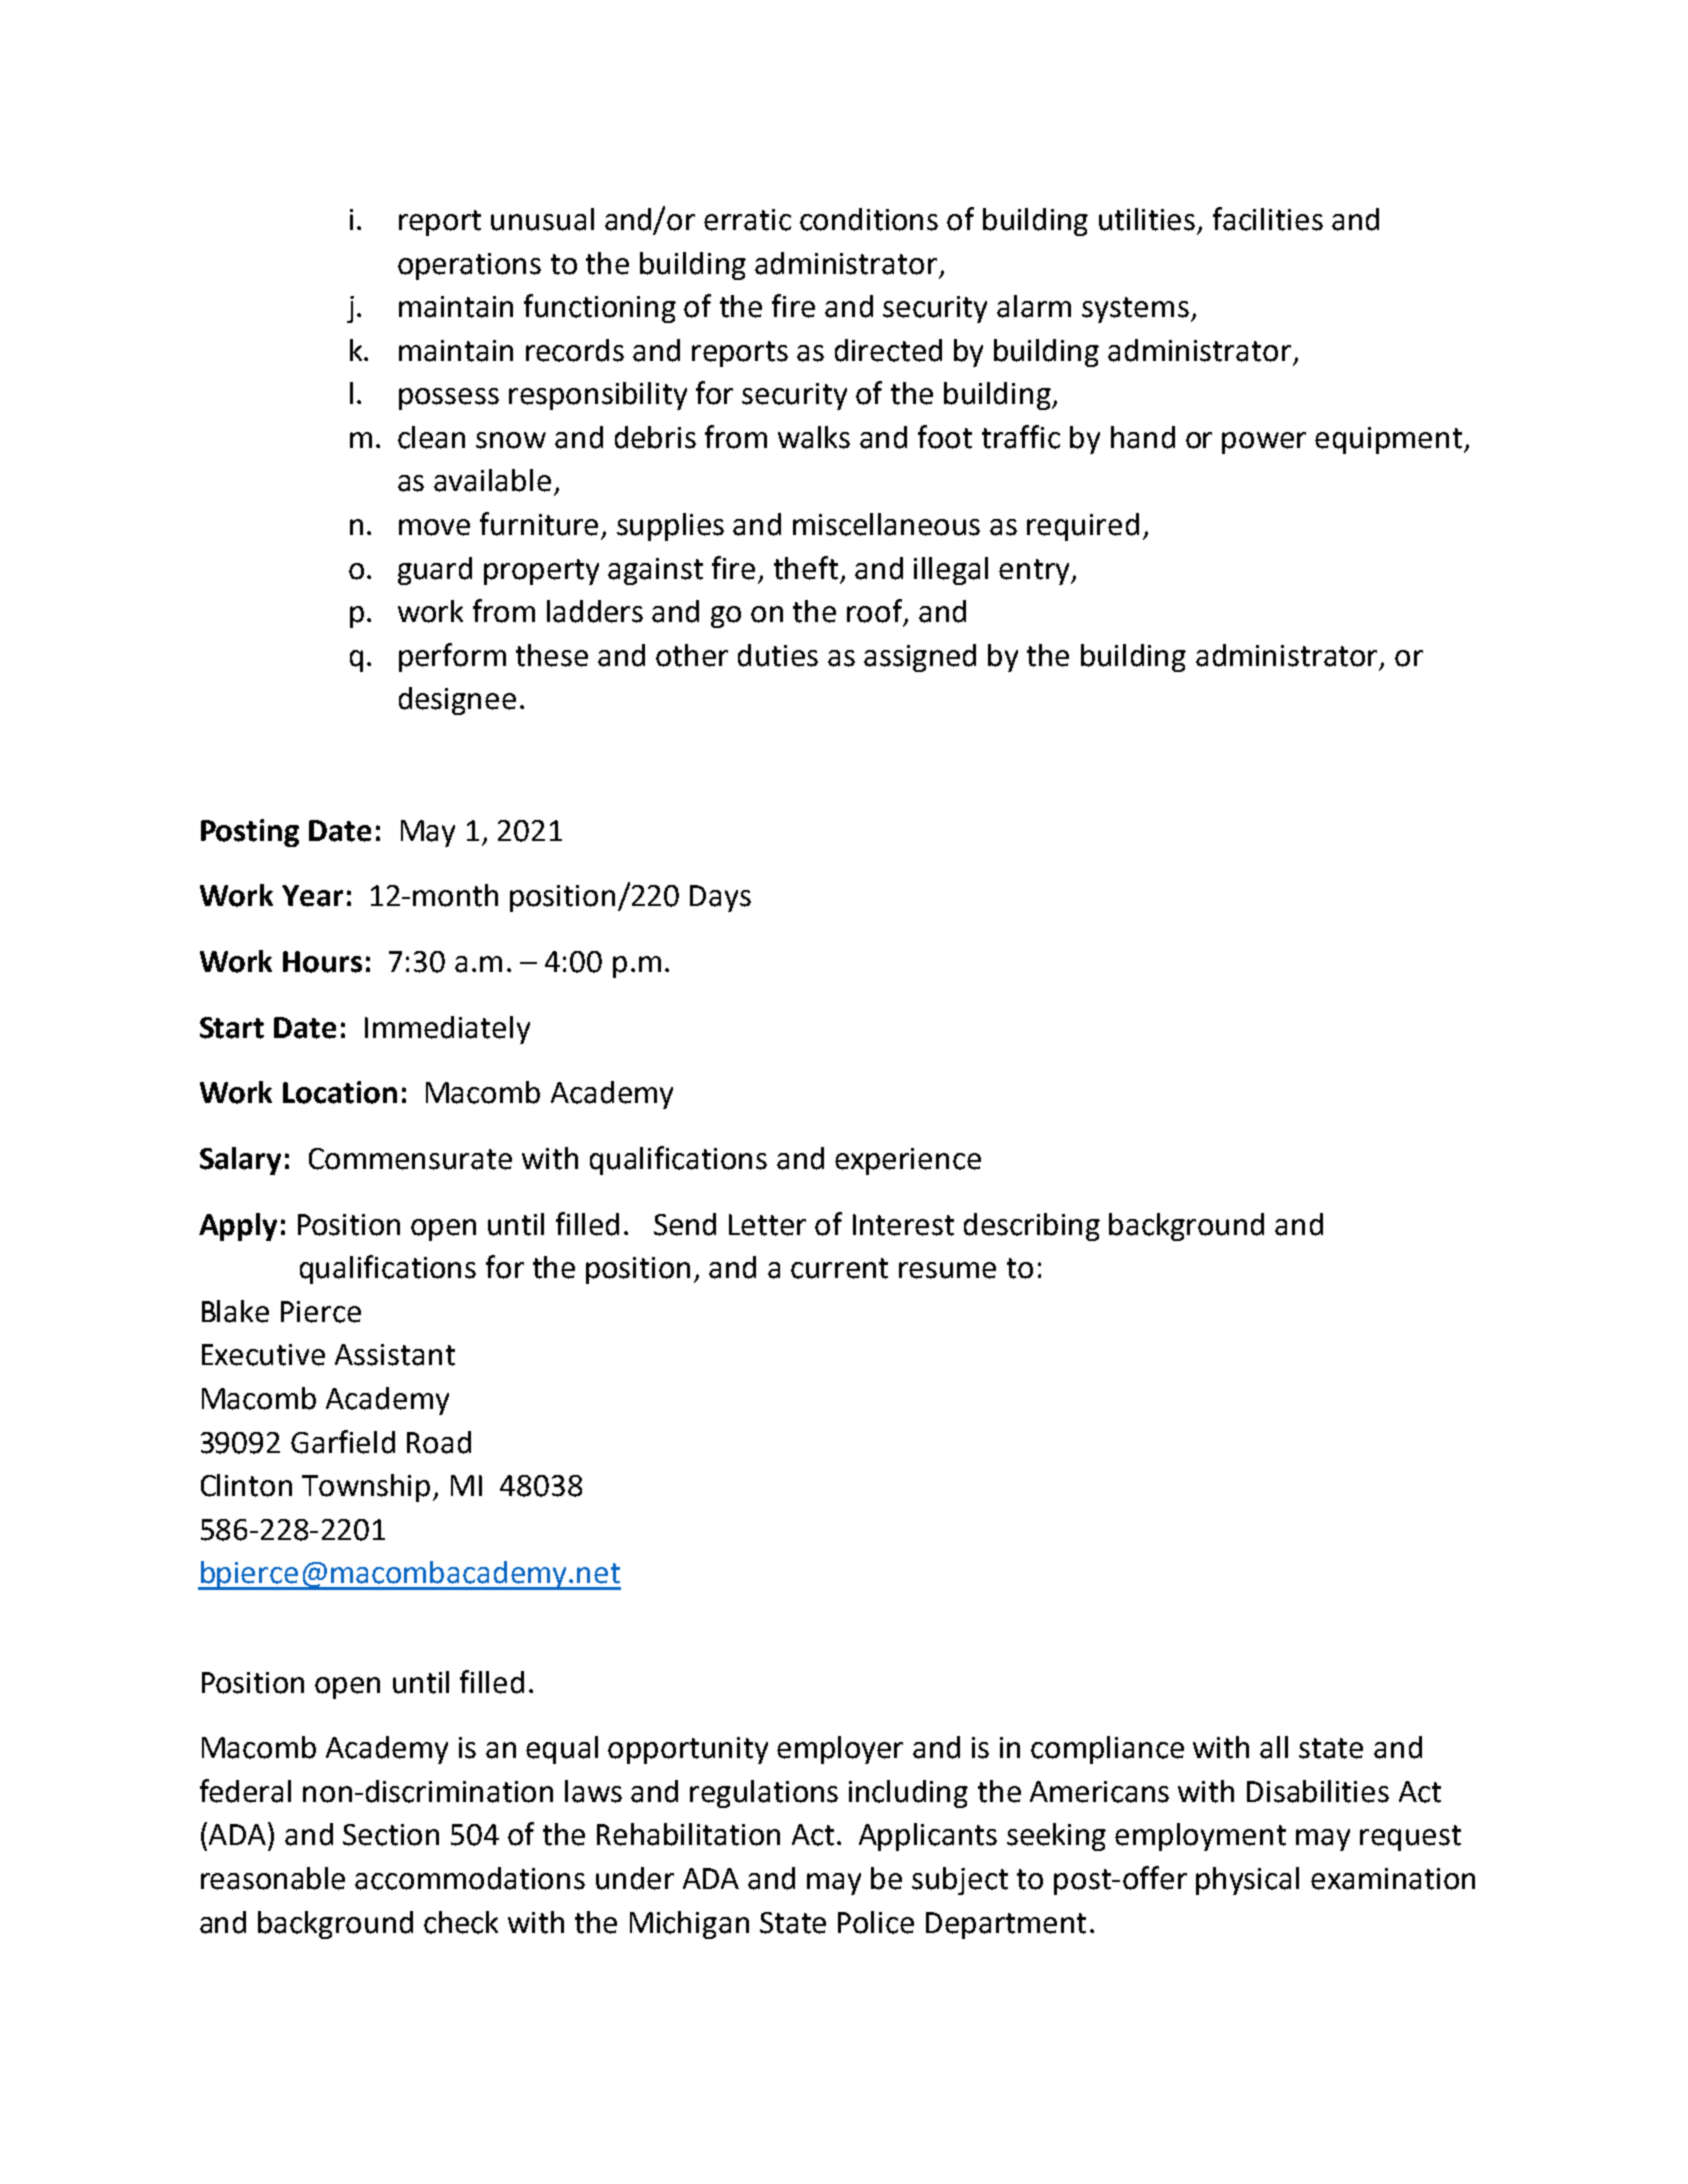 The width and height of the screenshot is (1688, 2184). What do you see at coordinates (1268, 219) in the screenshot?
I see `facilities` at bounding box center [1268, 219].
